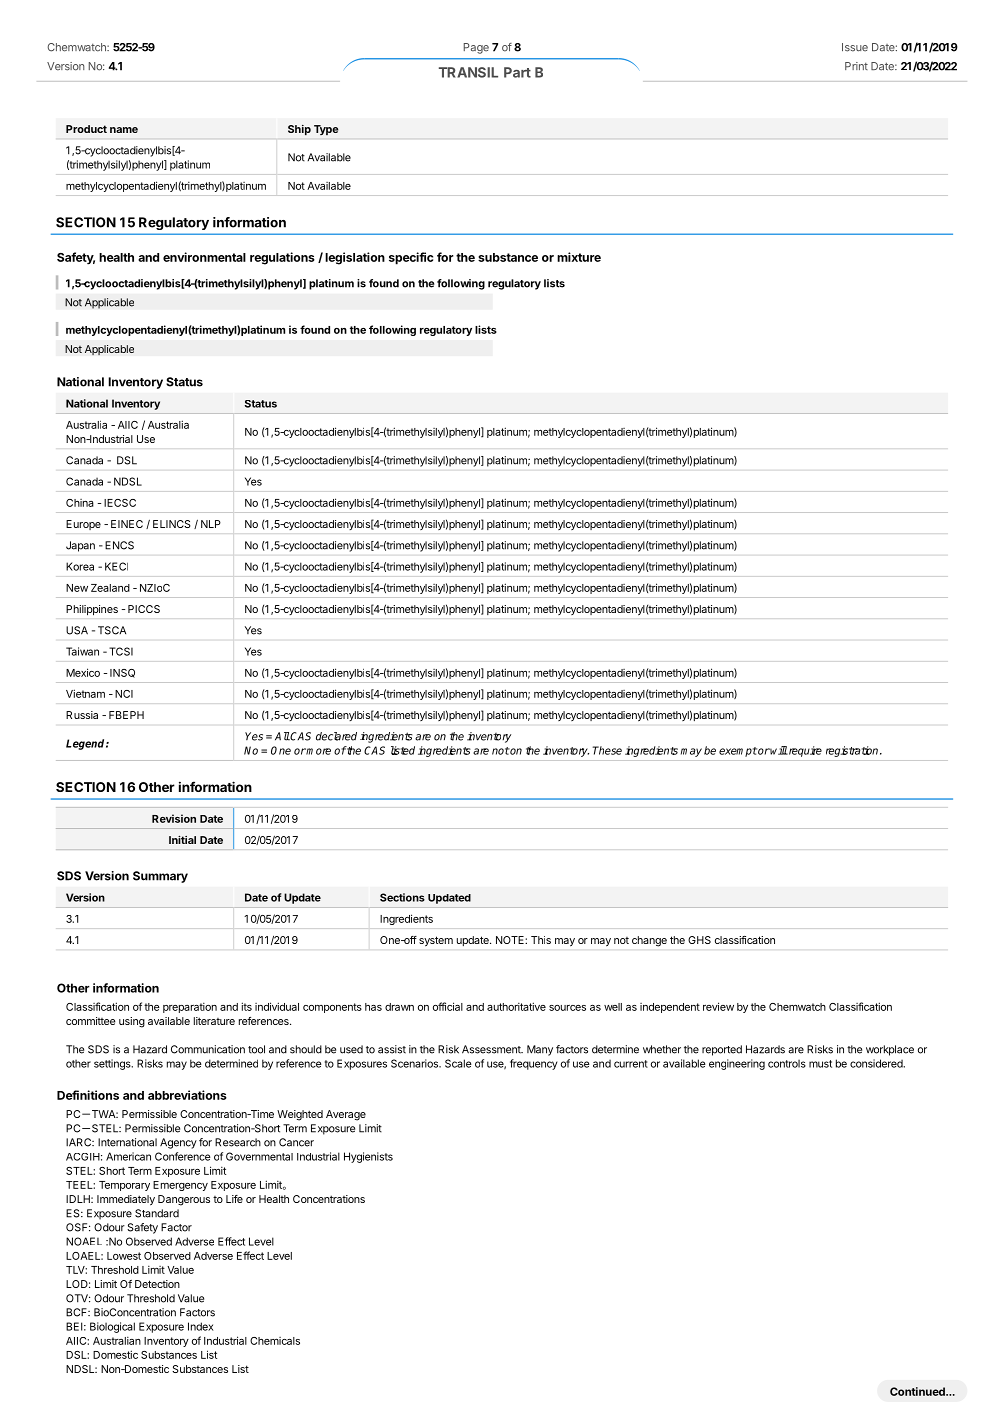 The width and height of the page is (1005, 1422). What do you see at coordinates (211, 524) in the page?
I see `NLP` at bounding box center [211, 524].
